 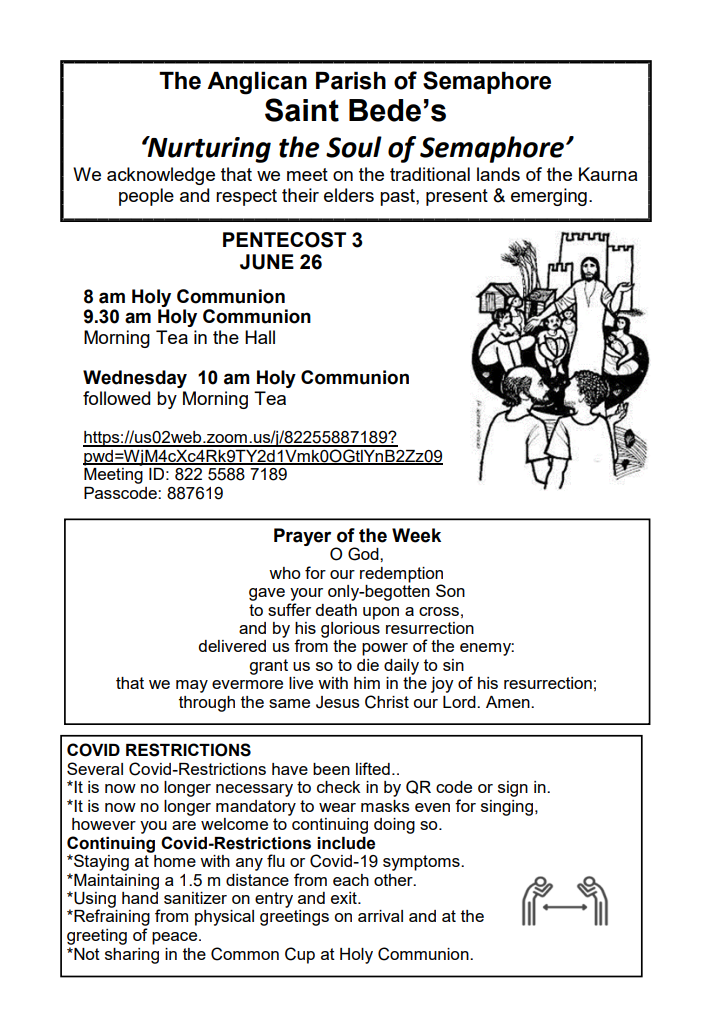 What do you see at coordinates (302, 537) in the screenshot?
I see `Prayer` at bounding box center [302, 537].
